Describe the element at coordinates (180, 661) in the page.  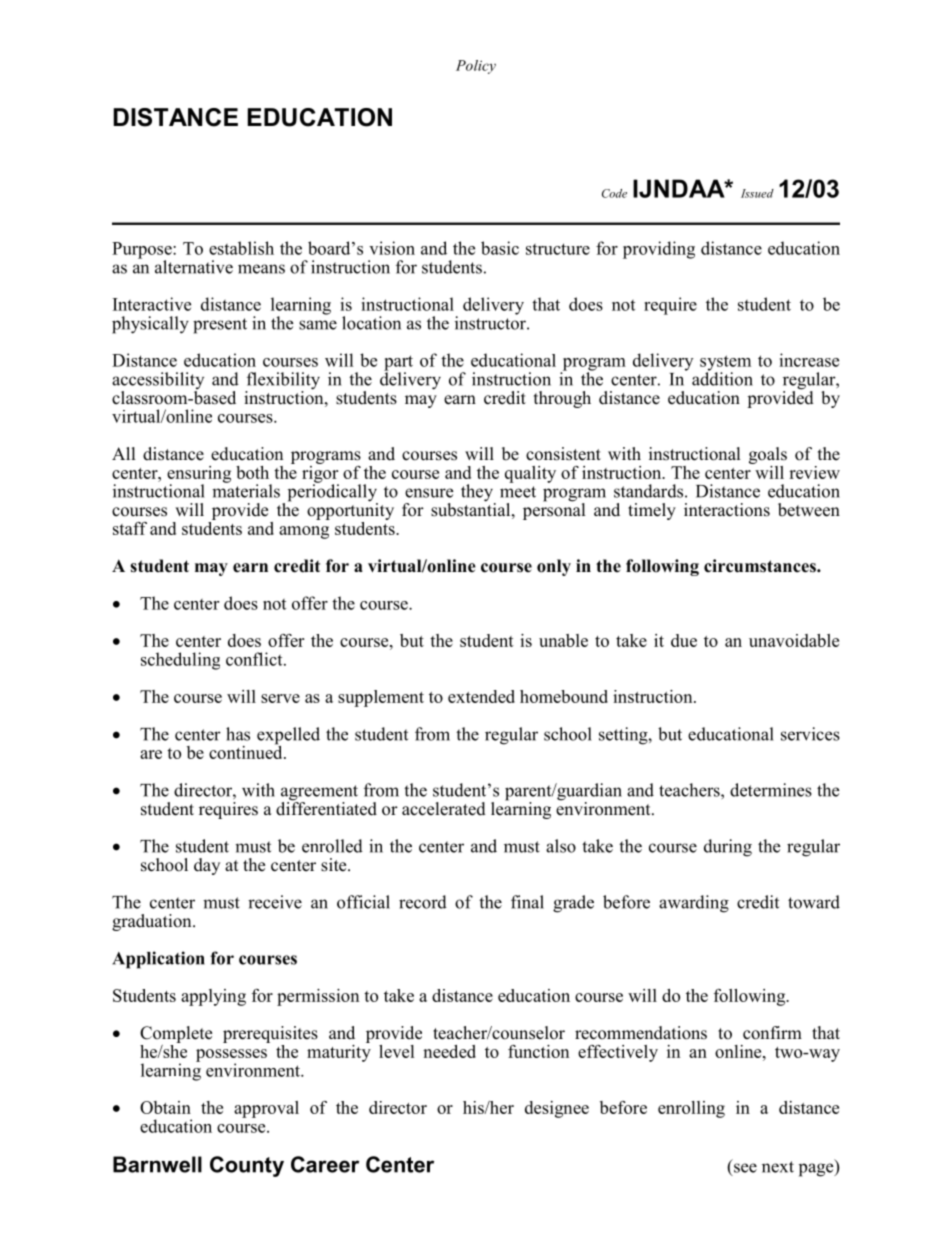
I see `scheduling` at that location.
